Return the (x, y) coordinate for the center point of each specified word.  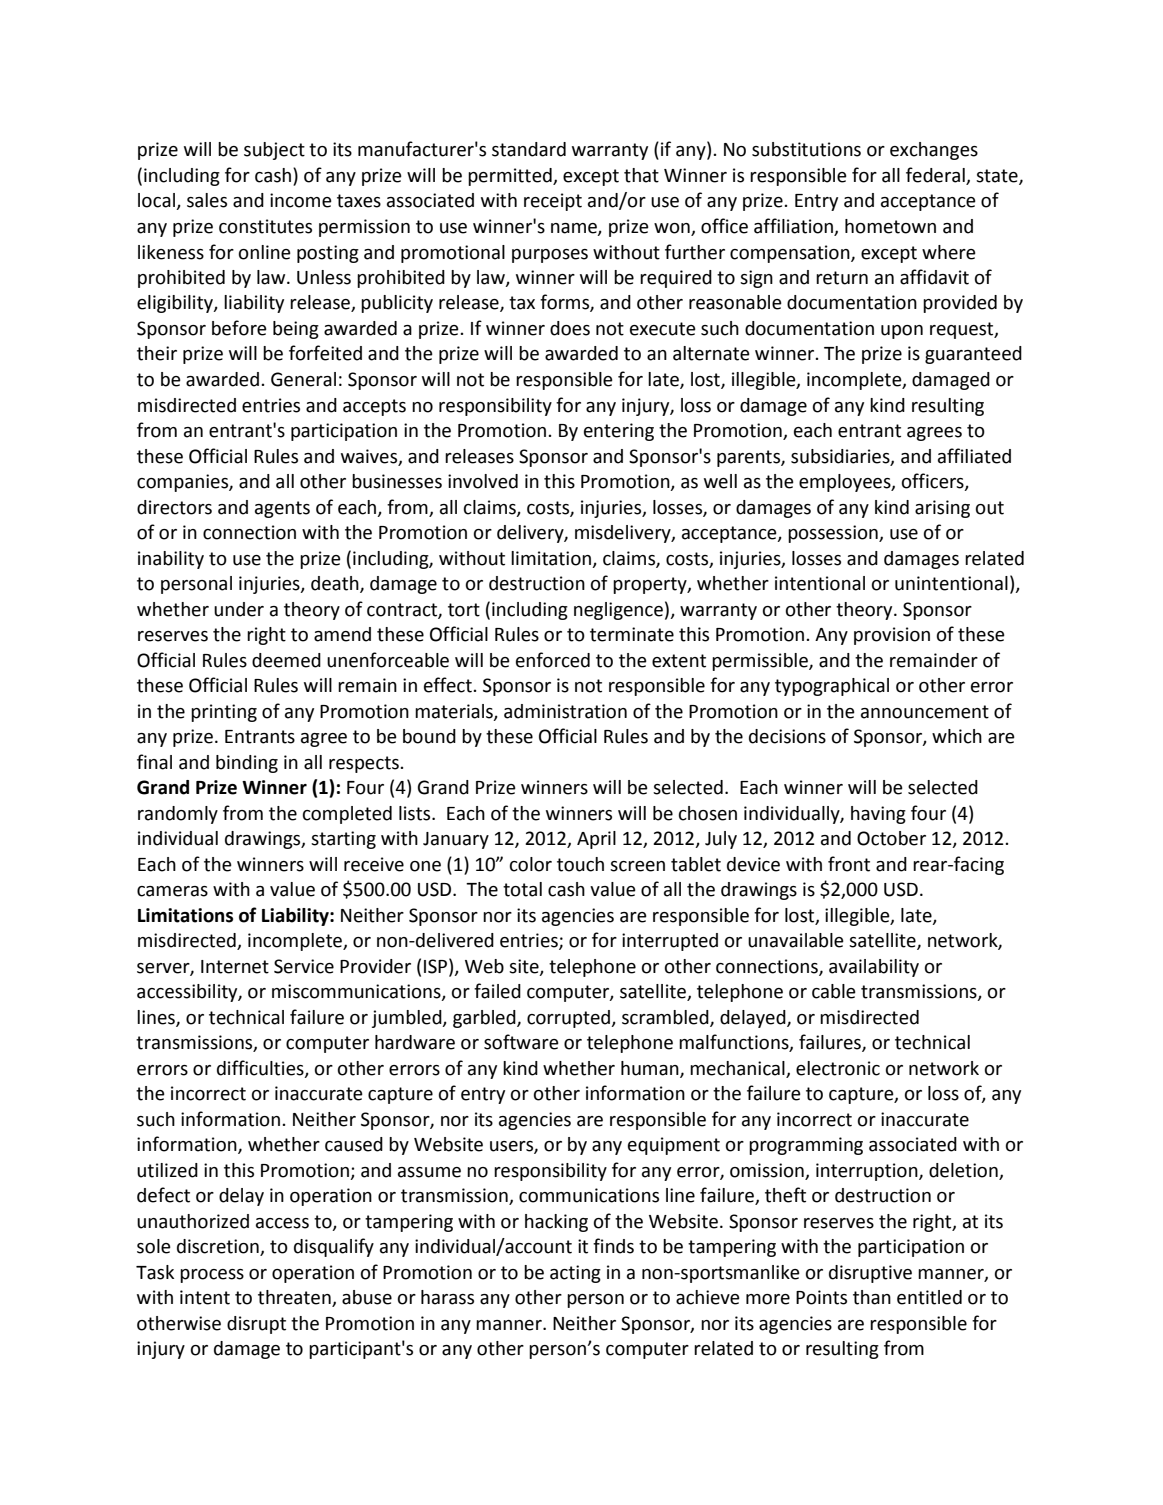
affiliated (974, 456)
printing (224, 713)
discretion (219, 1247)
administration (565, 711)
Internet (235, 967)
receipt (553, 202)
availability (874, 968)
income (301, 200)
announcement (925, 712)
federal (936, 176)
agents (282, 509)
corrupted (569, 1019)
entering (619, 432)
